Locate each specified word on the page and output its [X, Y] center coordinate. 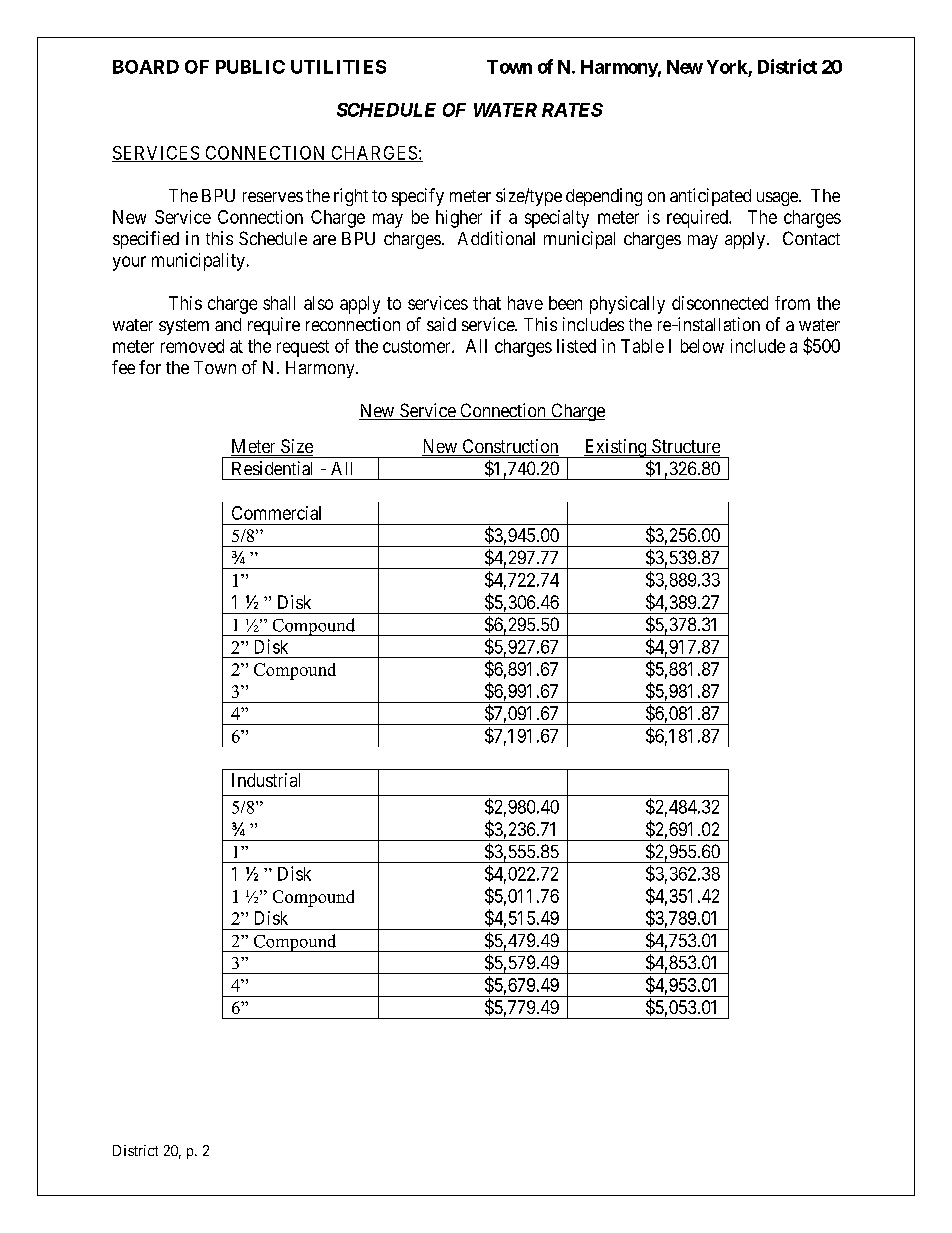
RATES [572, 110]
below [702, 346]
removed [192, 346]
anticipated [710, 197]
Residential [272, 468]
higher [459, 219]
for [150, 367]
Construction [509, 447]
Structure [685, 447]
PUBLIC [250, 67]
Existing [615, 448]
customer [418, 346]
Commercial [276, 513]
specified [146, 240]
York [727, 67]
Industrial [266, 780]
